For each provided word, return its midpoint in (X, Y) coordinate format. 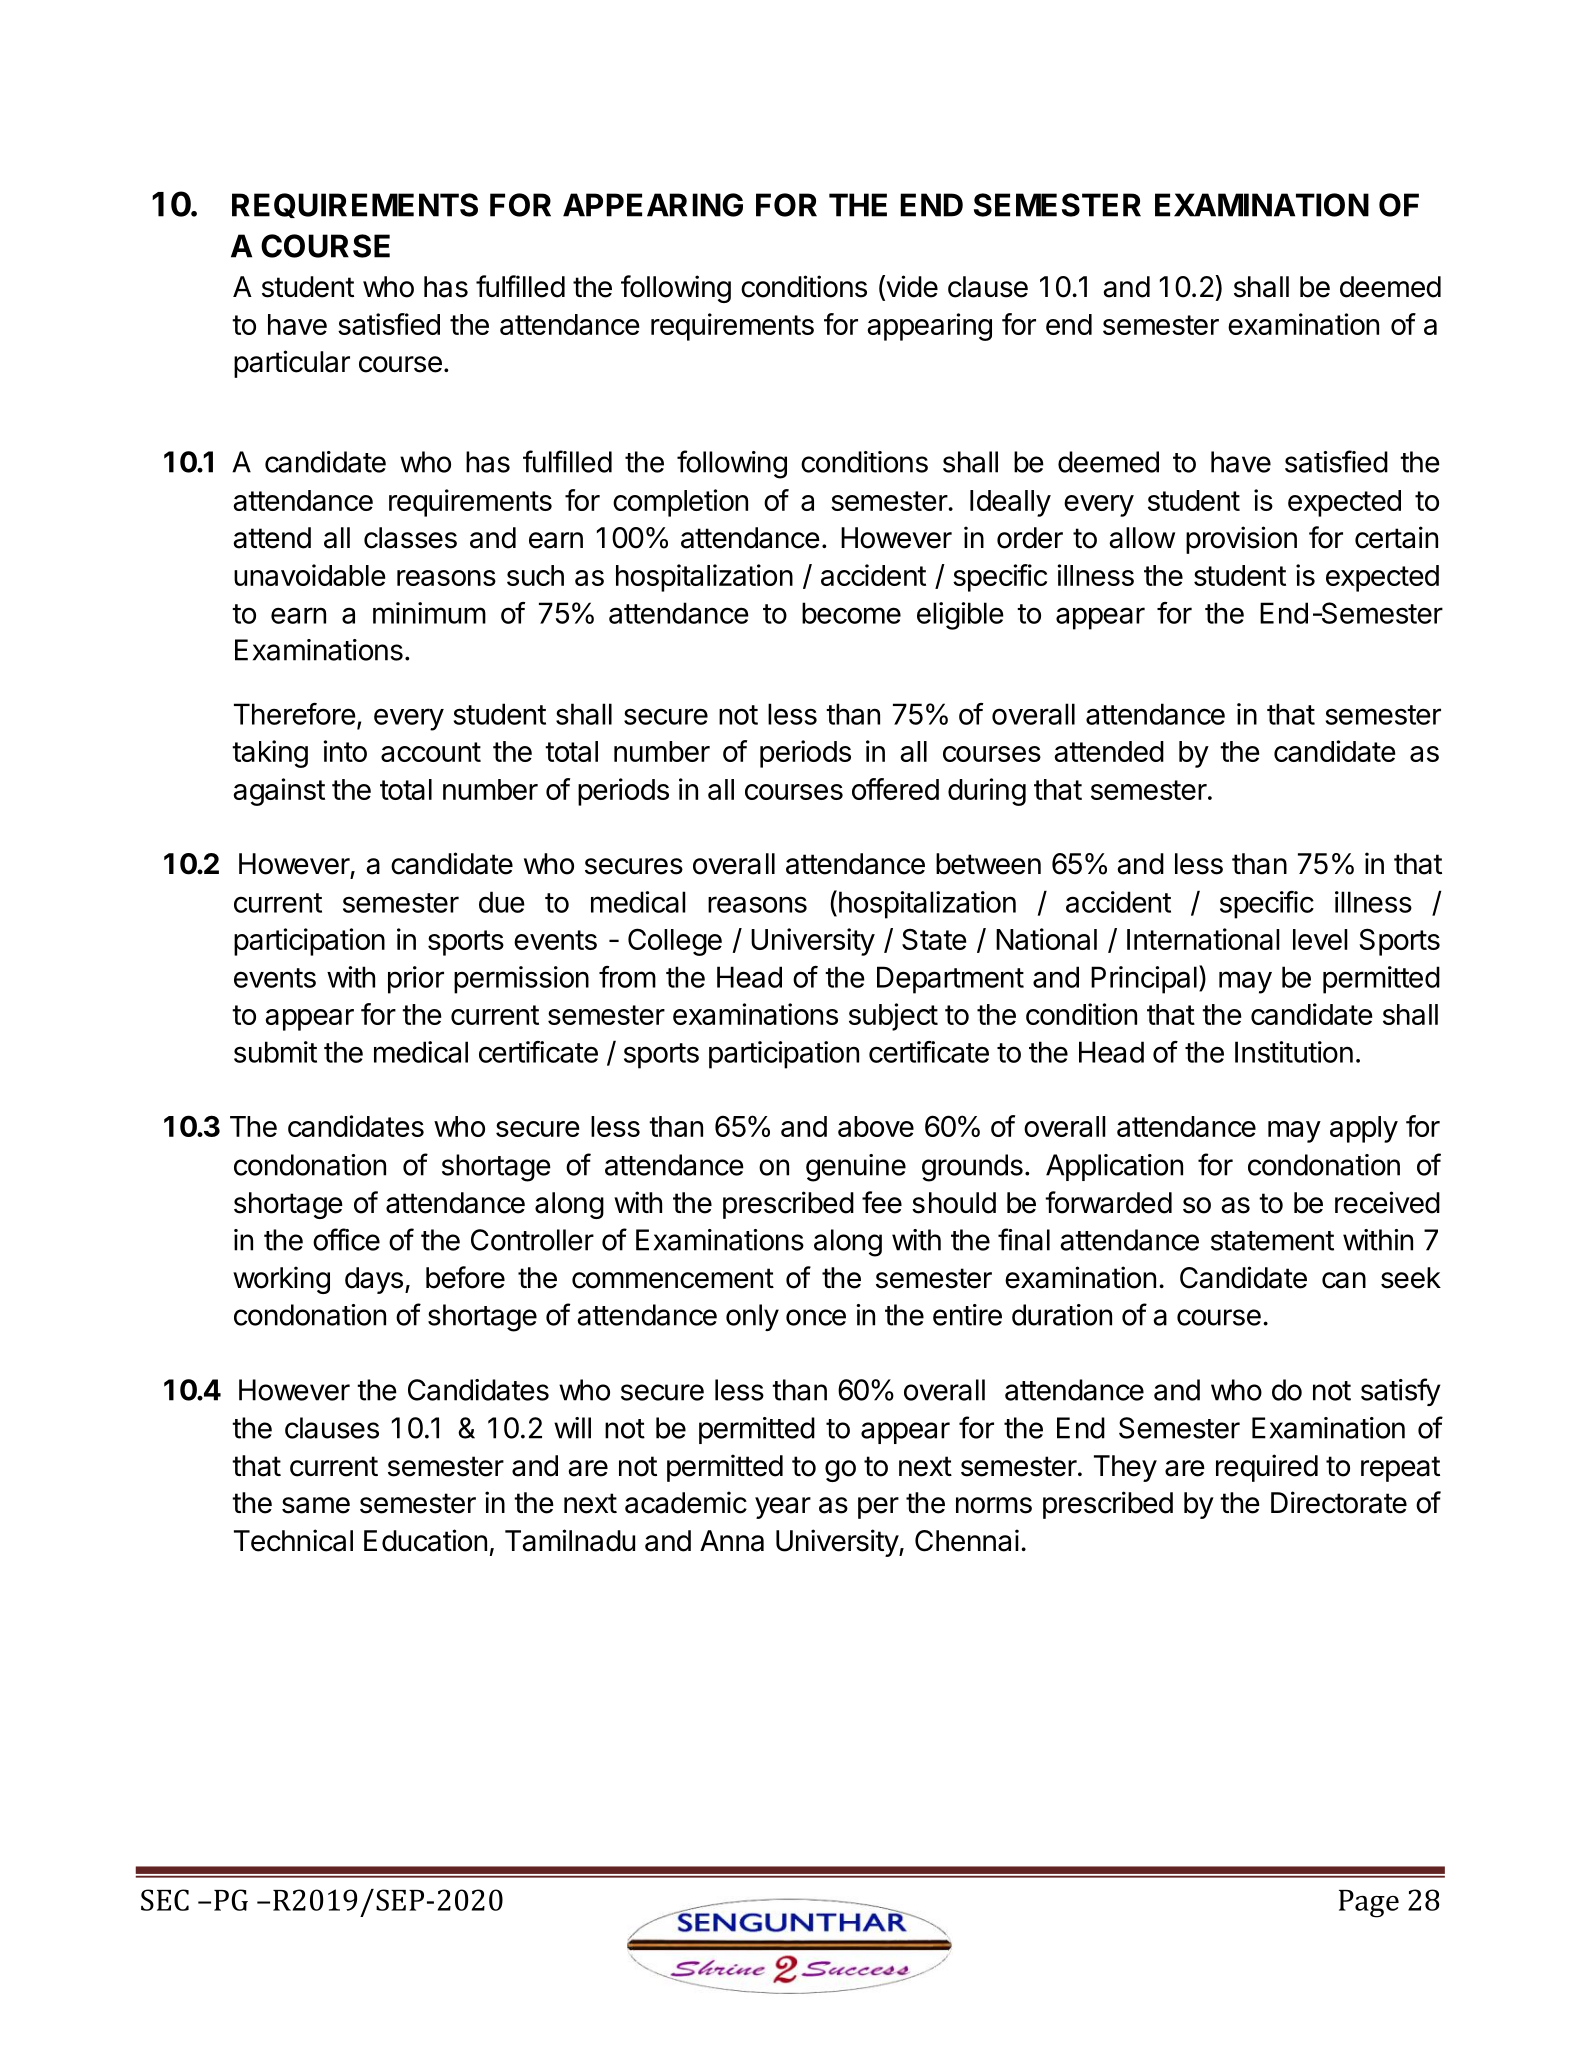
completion (680, 503)
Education (425, 1540)
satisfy (1401, 1392)
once (816, 1317)
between (988, 864)
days (374, 1280)
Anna (732, 1541)
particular (292, 364)
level (1320, 939)
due (502, 902)
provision (1241, 540)
